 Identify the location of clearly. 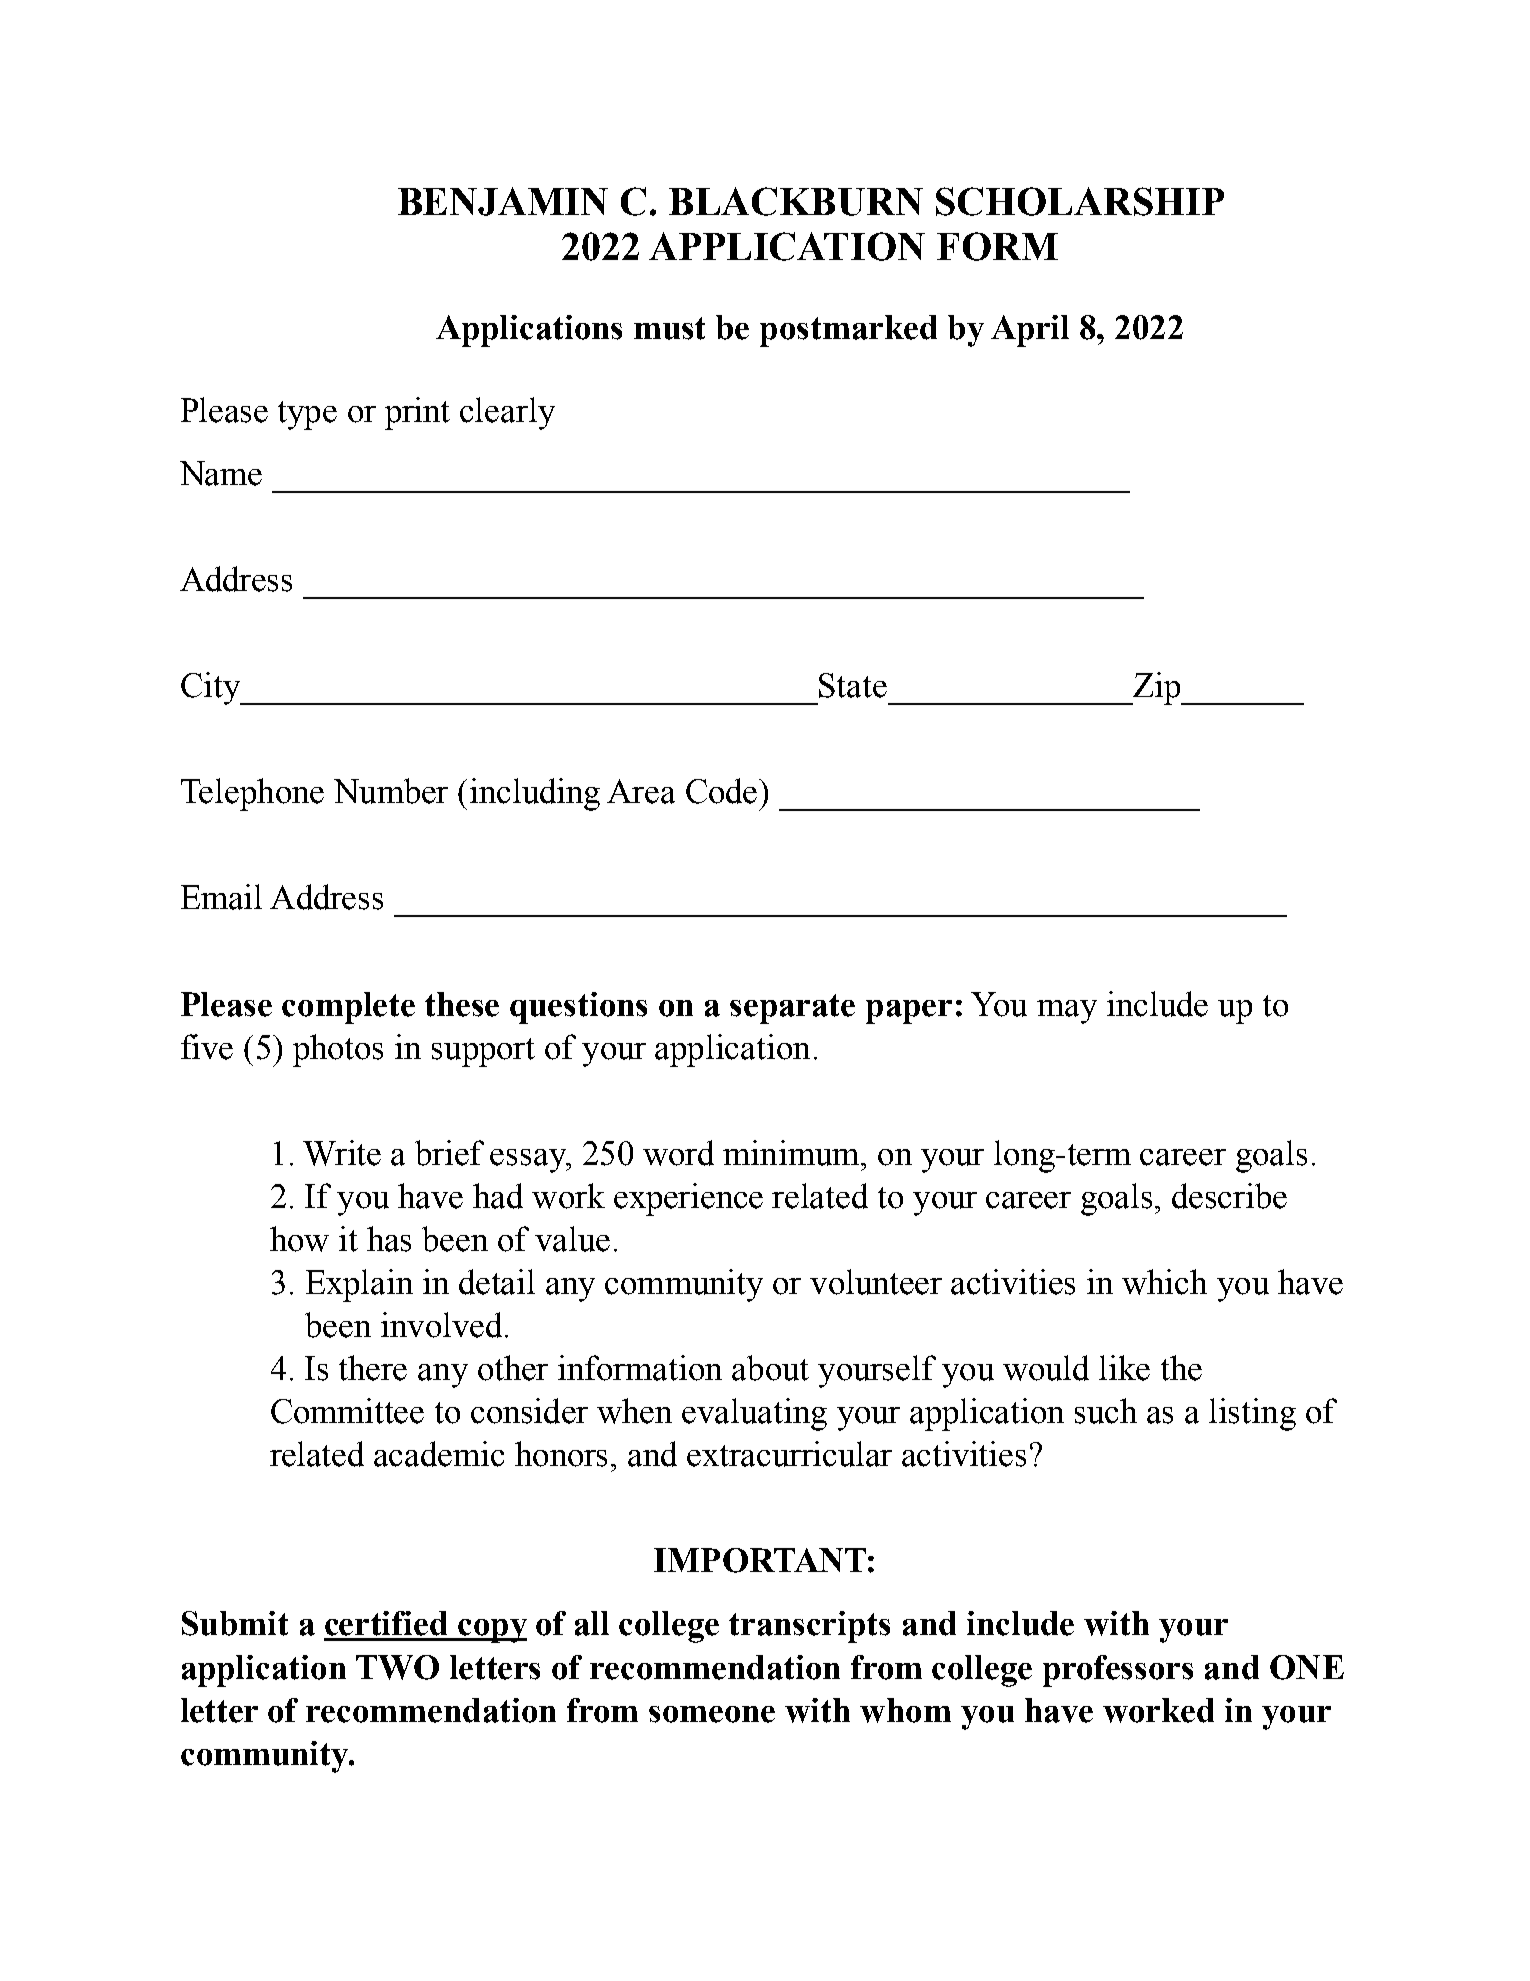
(507, 413).
